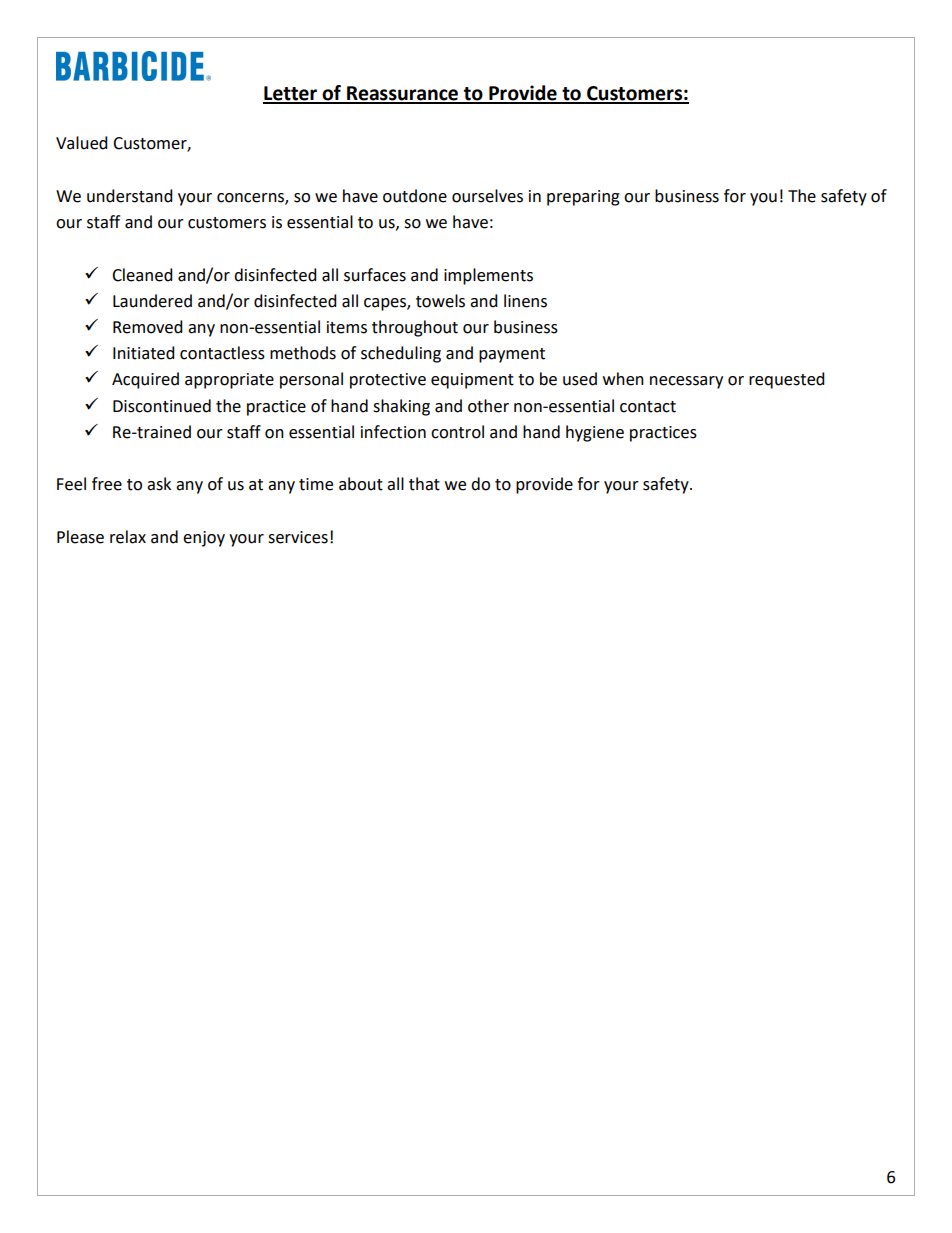 Image resolution: width=952 pixels, height=1233 pixels. What do you see at coordinates (128, 537) in the screenshot?
I see `relax` at bounding box center [128, 537].
